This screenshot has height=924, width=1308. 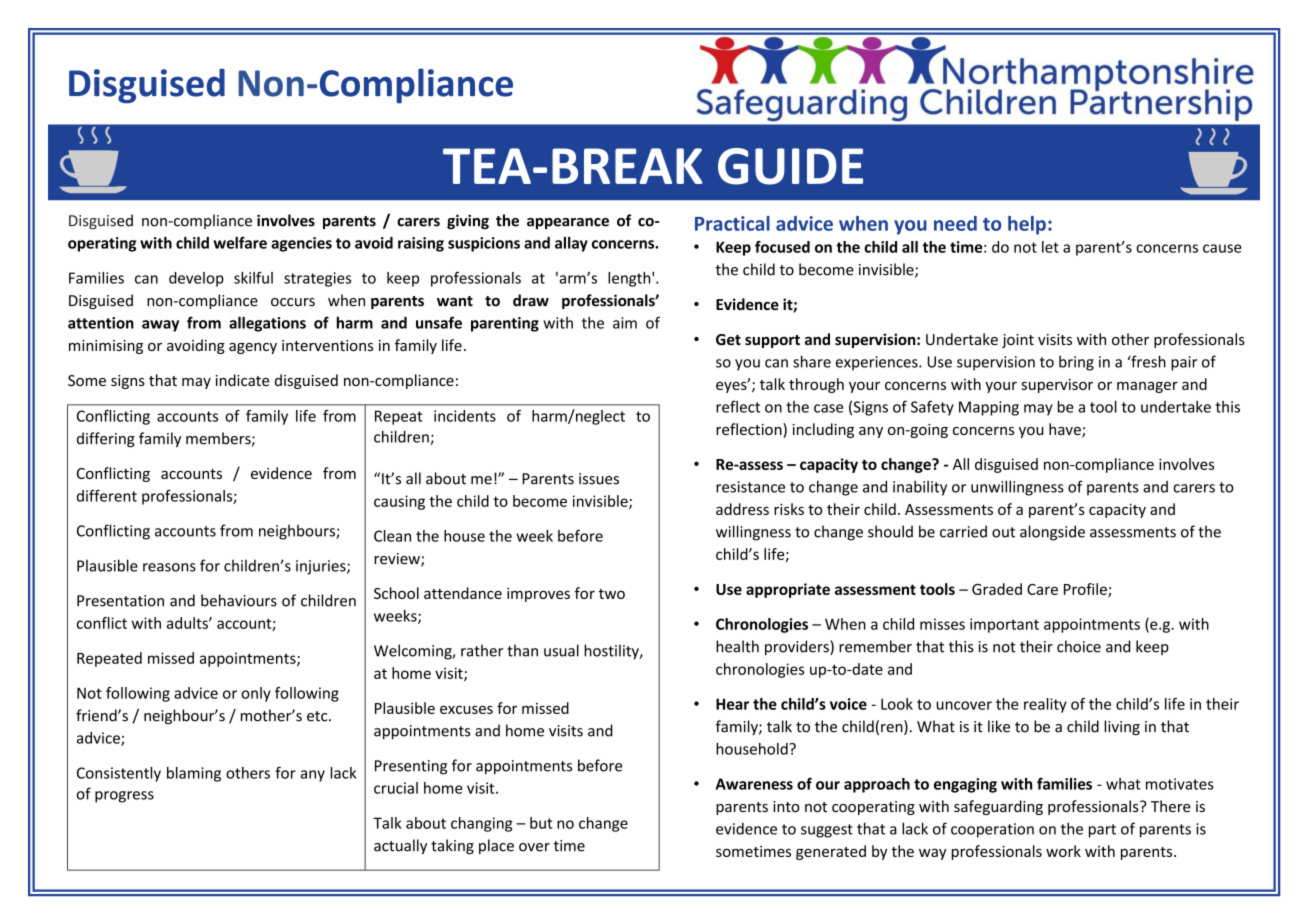 What do you see at coordinates (240, 243) in the screenshot?
I see `welfare` at bounding box center [240, 243].
